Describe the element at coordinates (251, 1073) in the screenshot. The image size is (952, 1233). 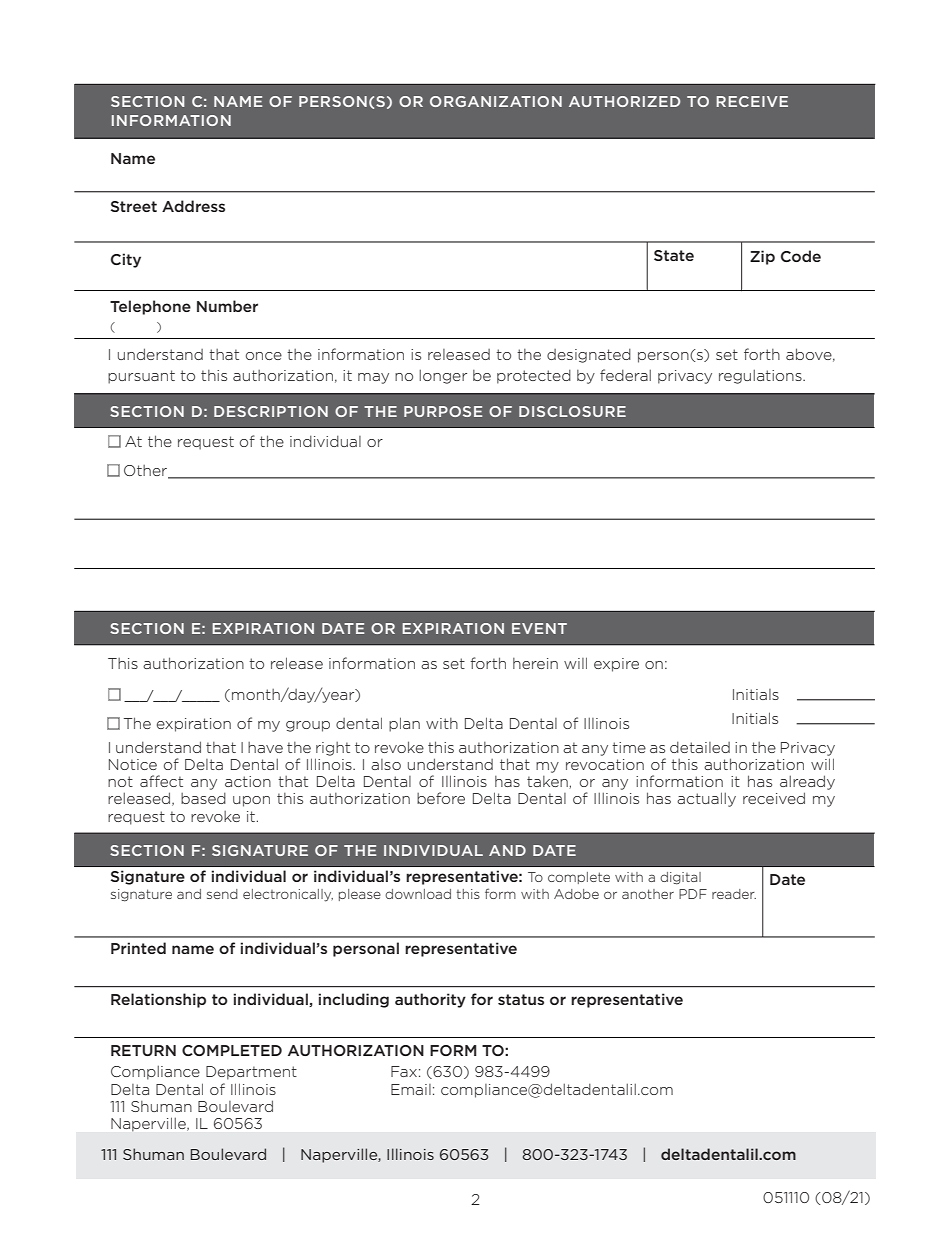
I see `Department` at that location.
